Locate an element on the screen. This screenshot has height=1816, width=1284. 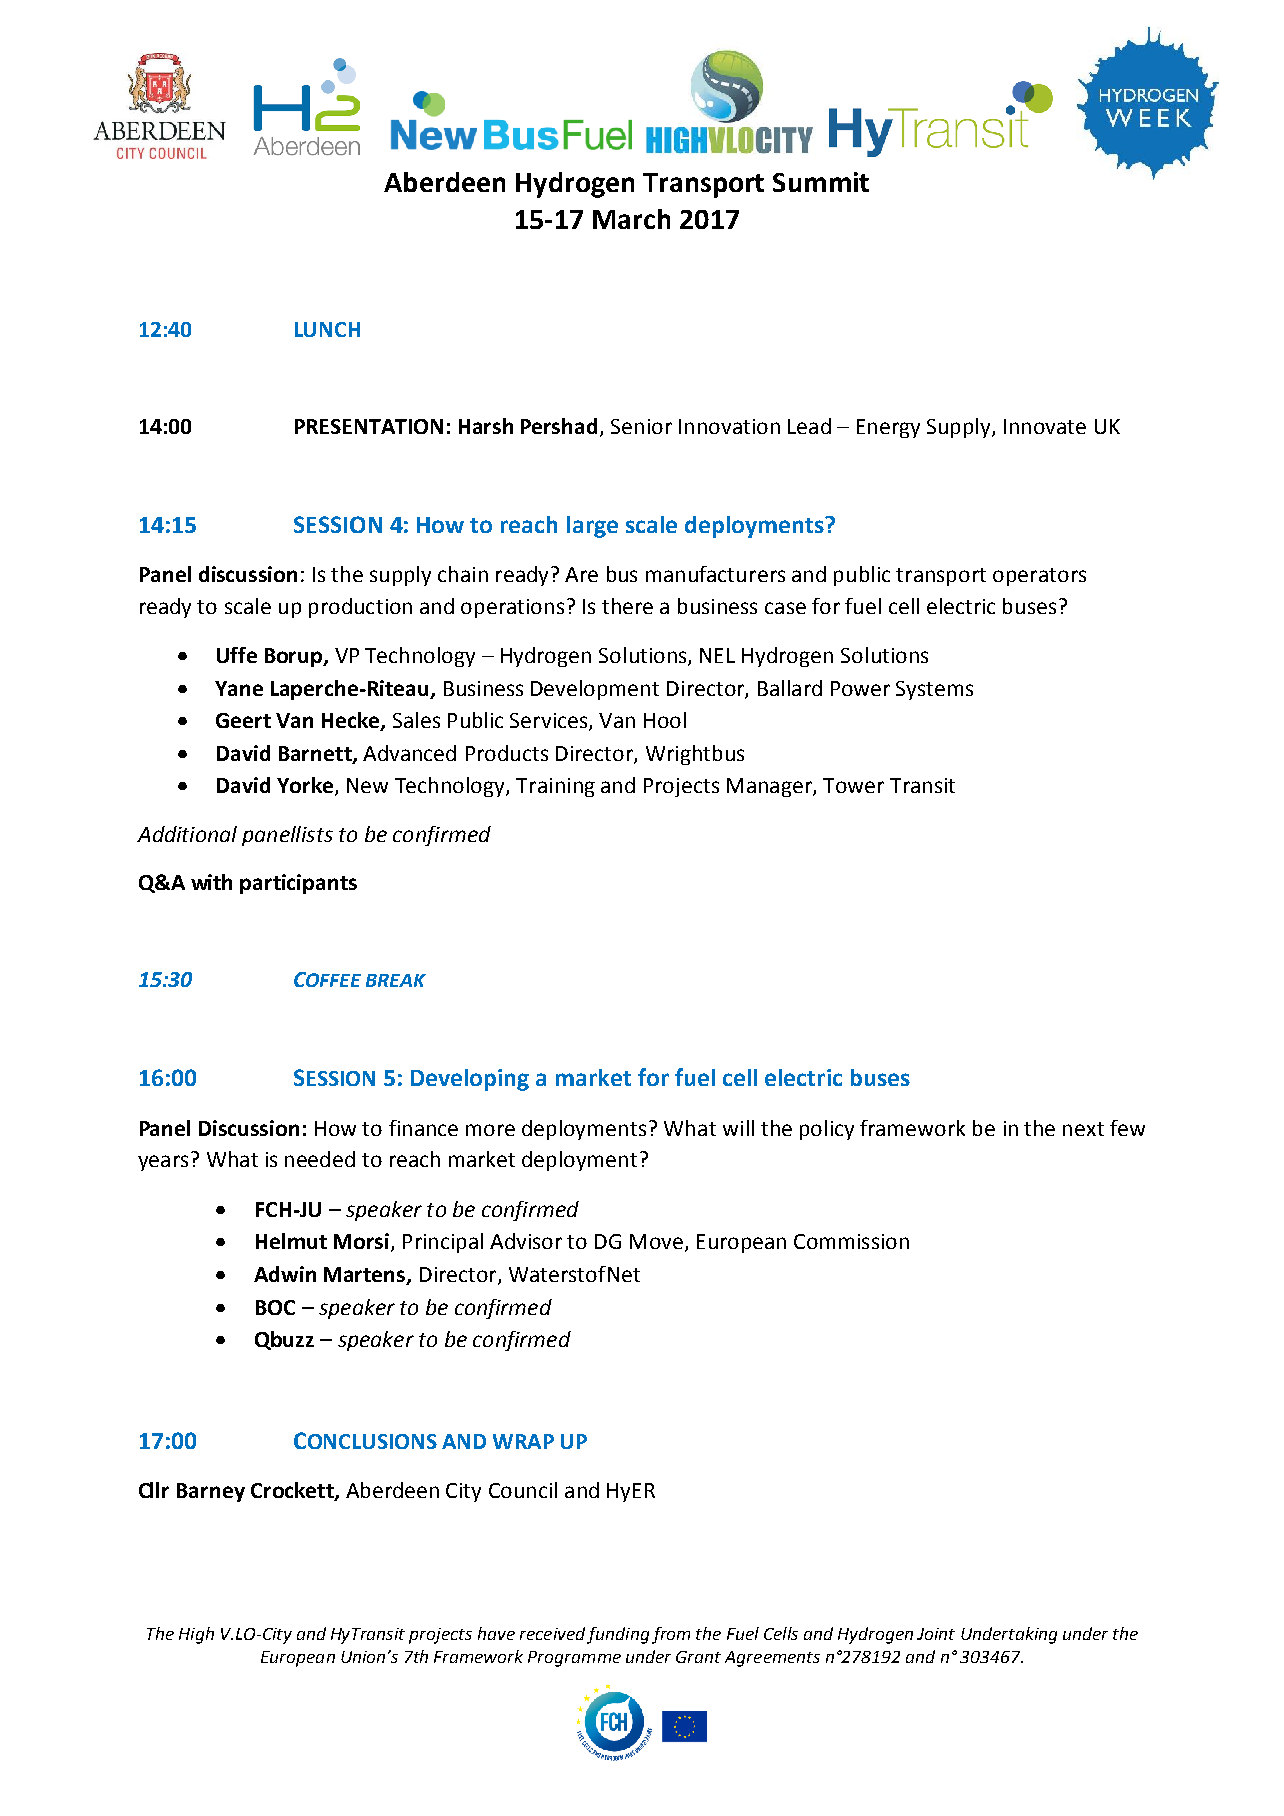
operators is located at coordinates (1039, 577).
